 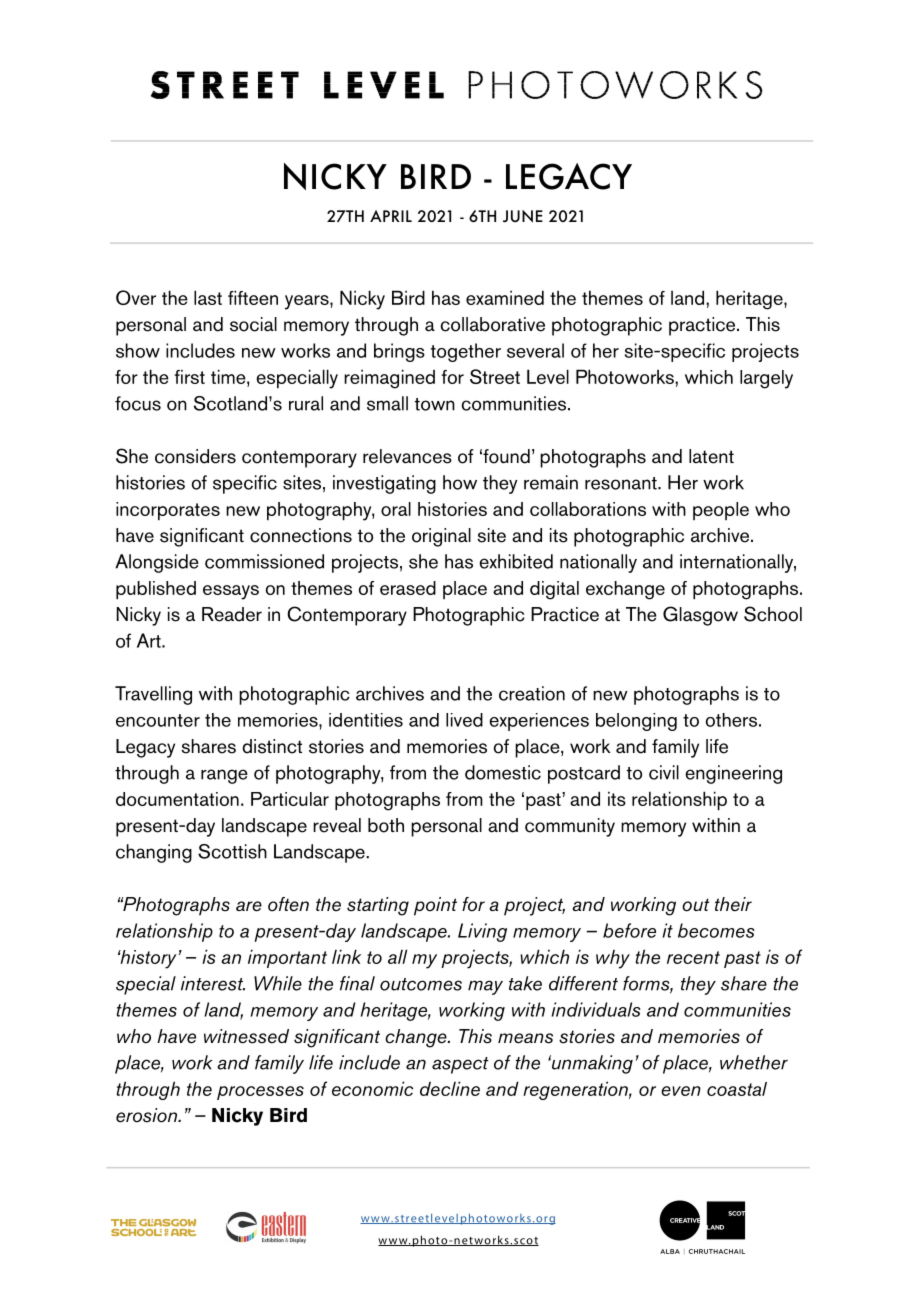 What do you see at coordinates (208, 297) in the image?
I see `last` at bounding box center [208, 297].
